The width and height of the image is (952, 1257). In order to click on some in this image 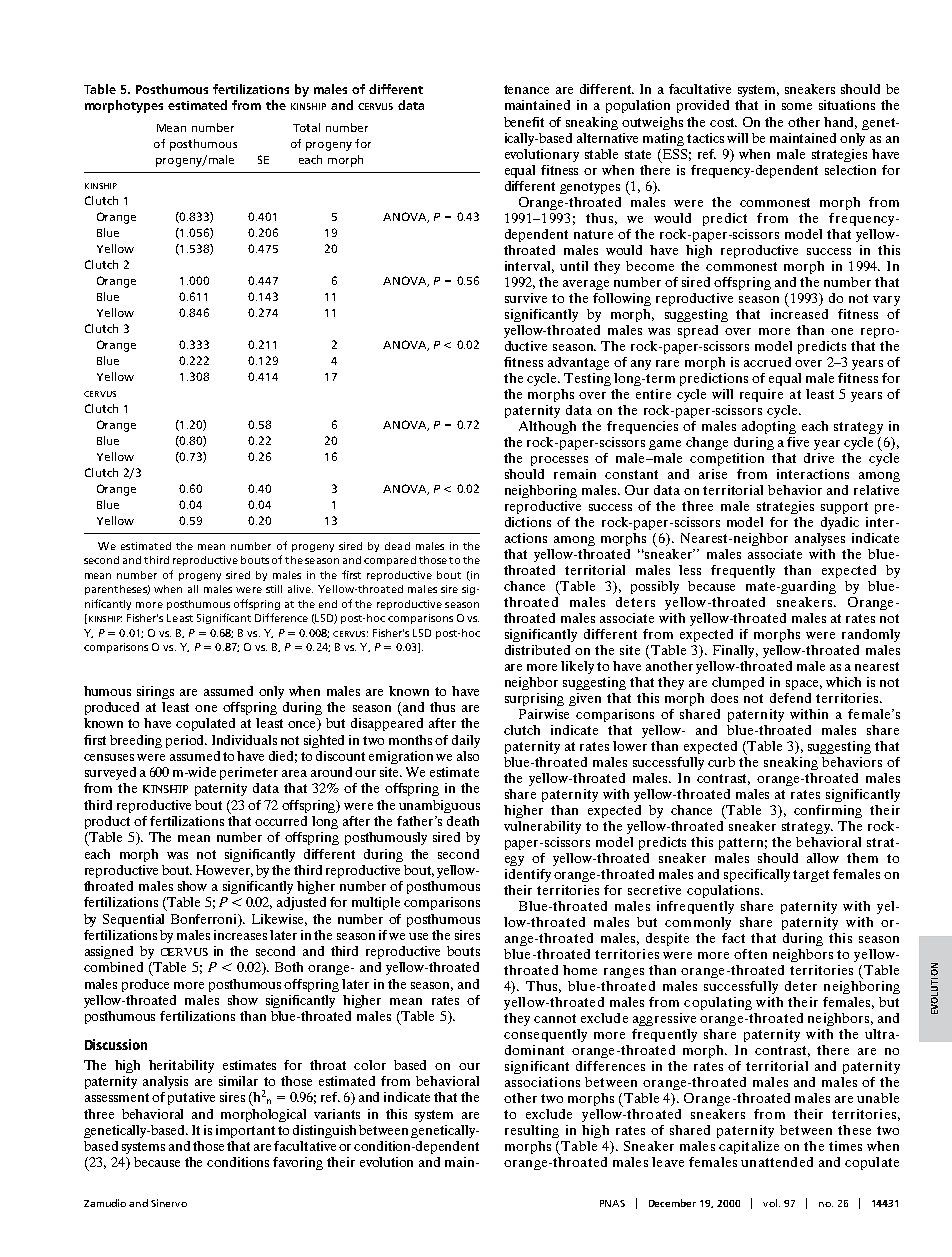, I will do `click(797, 106)`.
